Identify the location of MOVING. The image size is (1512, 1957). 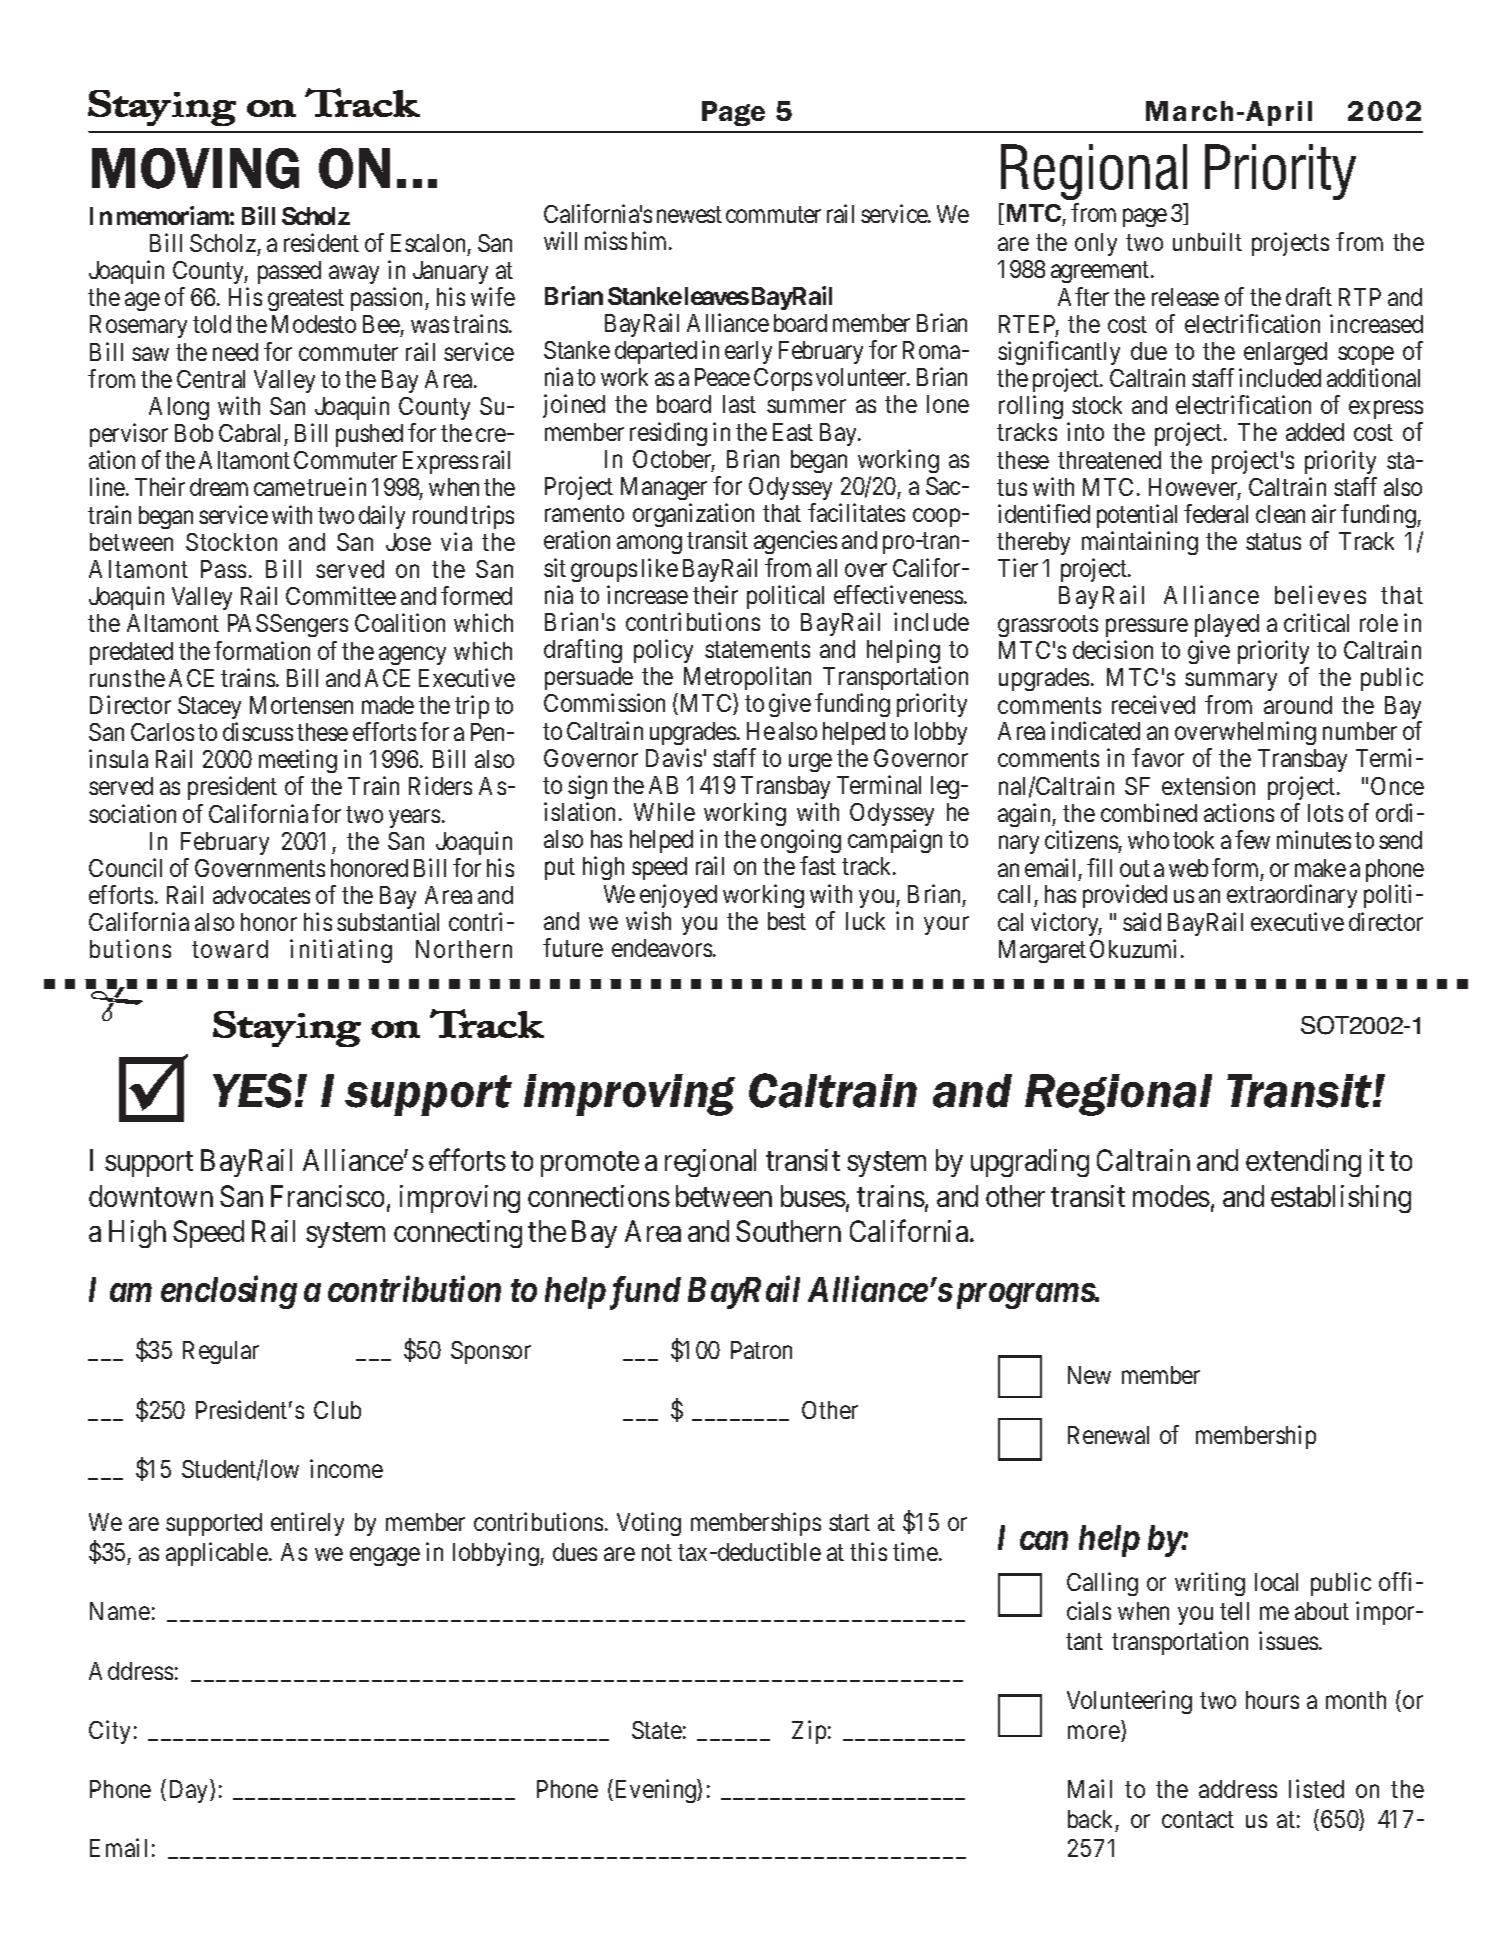
(195, 168).
